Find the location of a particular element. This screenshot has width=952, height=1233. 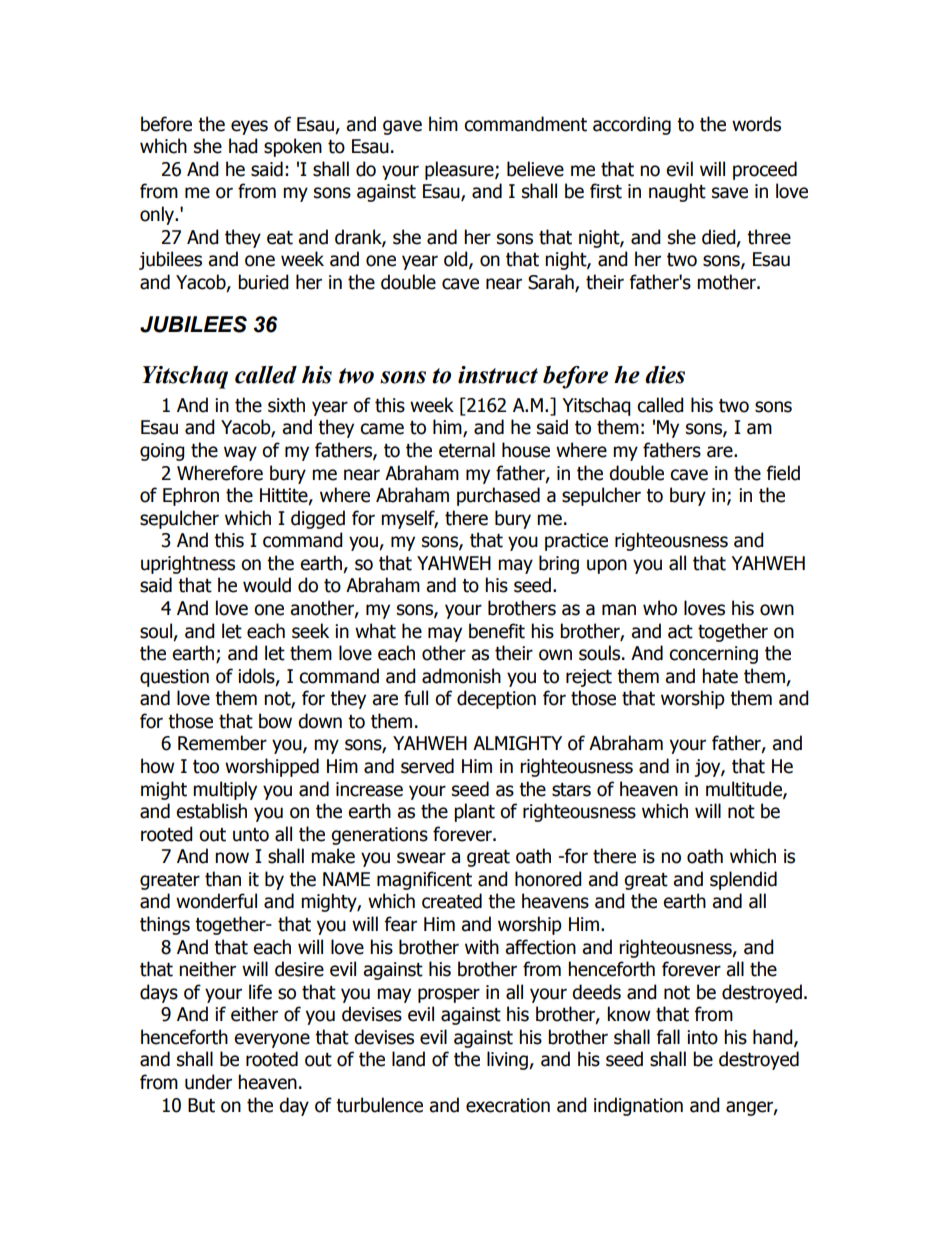

unto is located at coordinates (251, 835).
